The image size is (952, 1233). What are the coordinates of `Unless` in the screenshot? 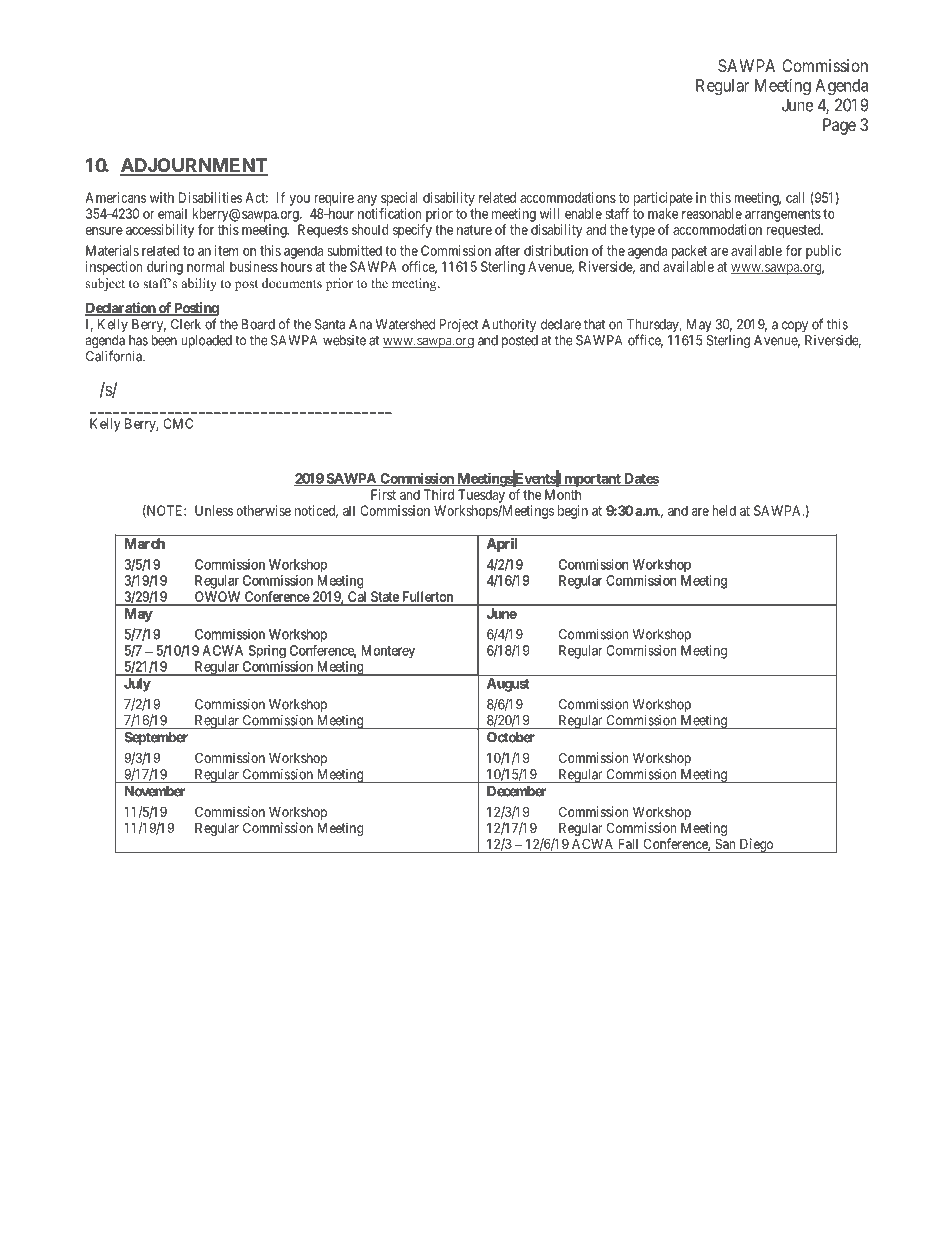 It's located at (214, 510).
